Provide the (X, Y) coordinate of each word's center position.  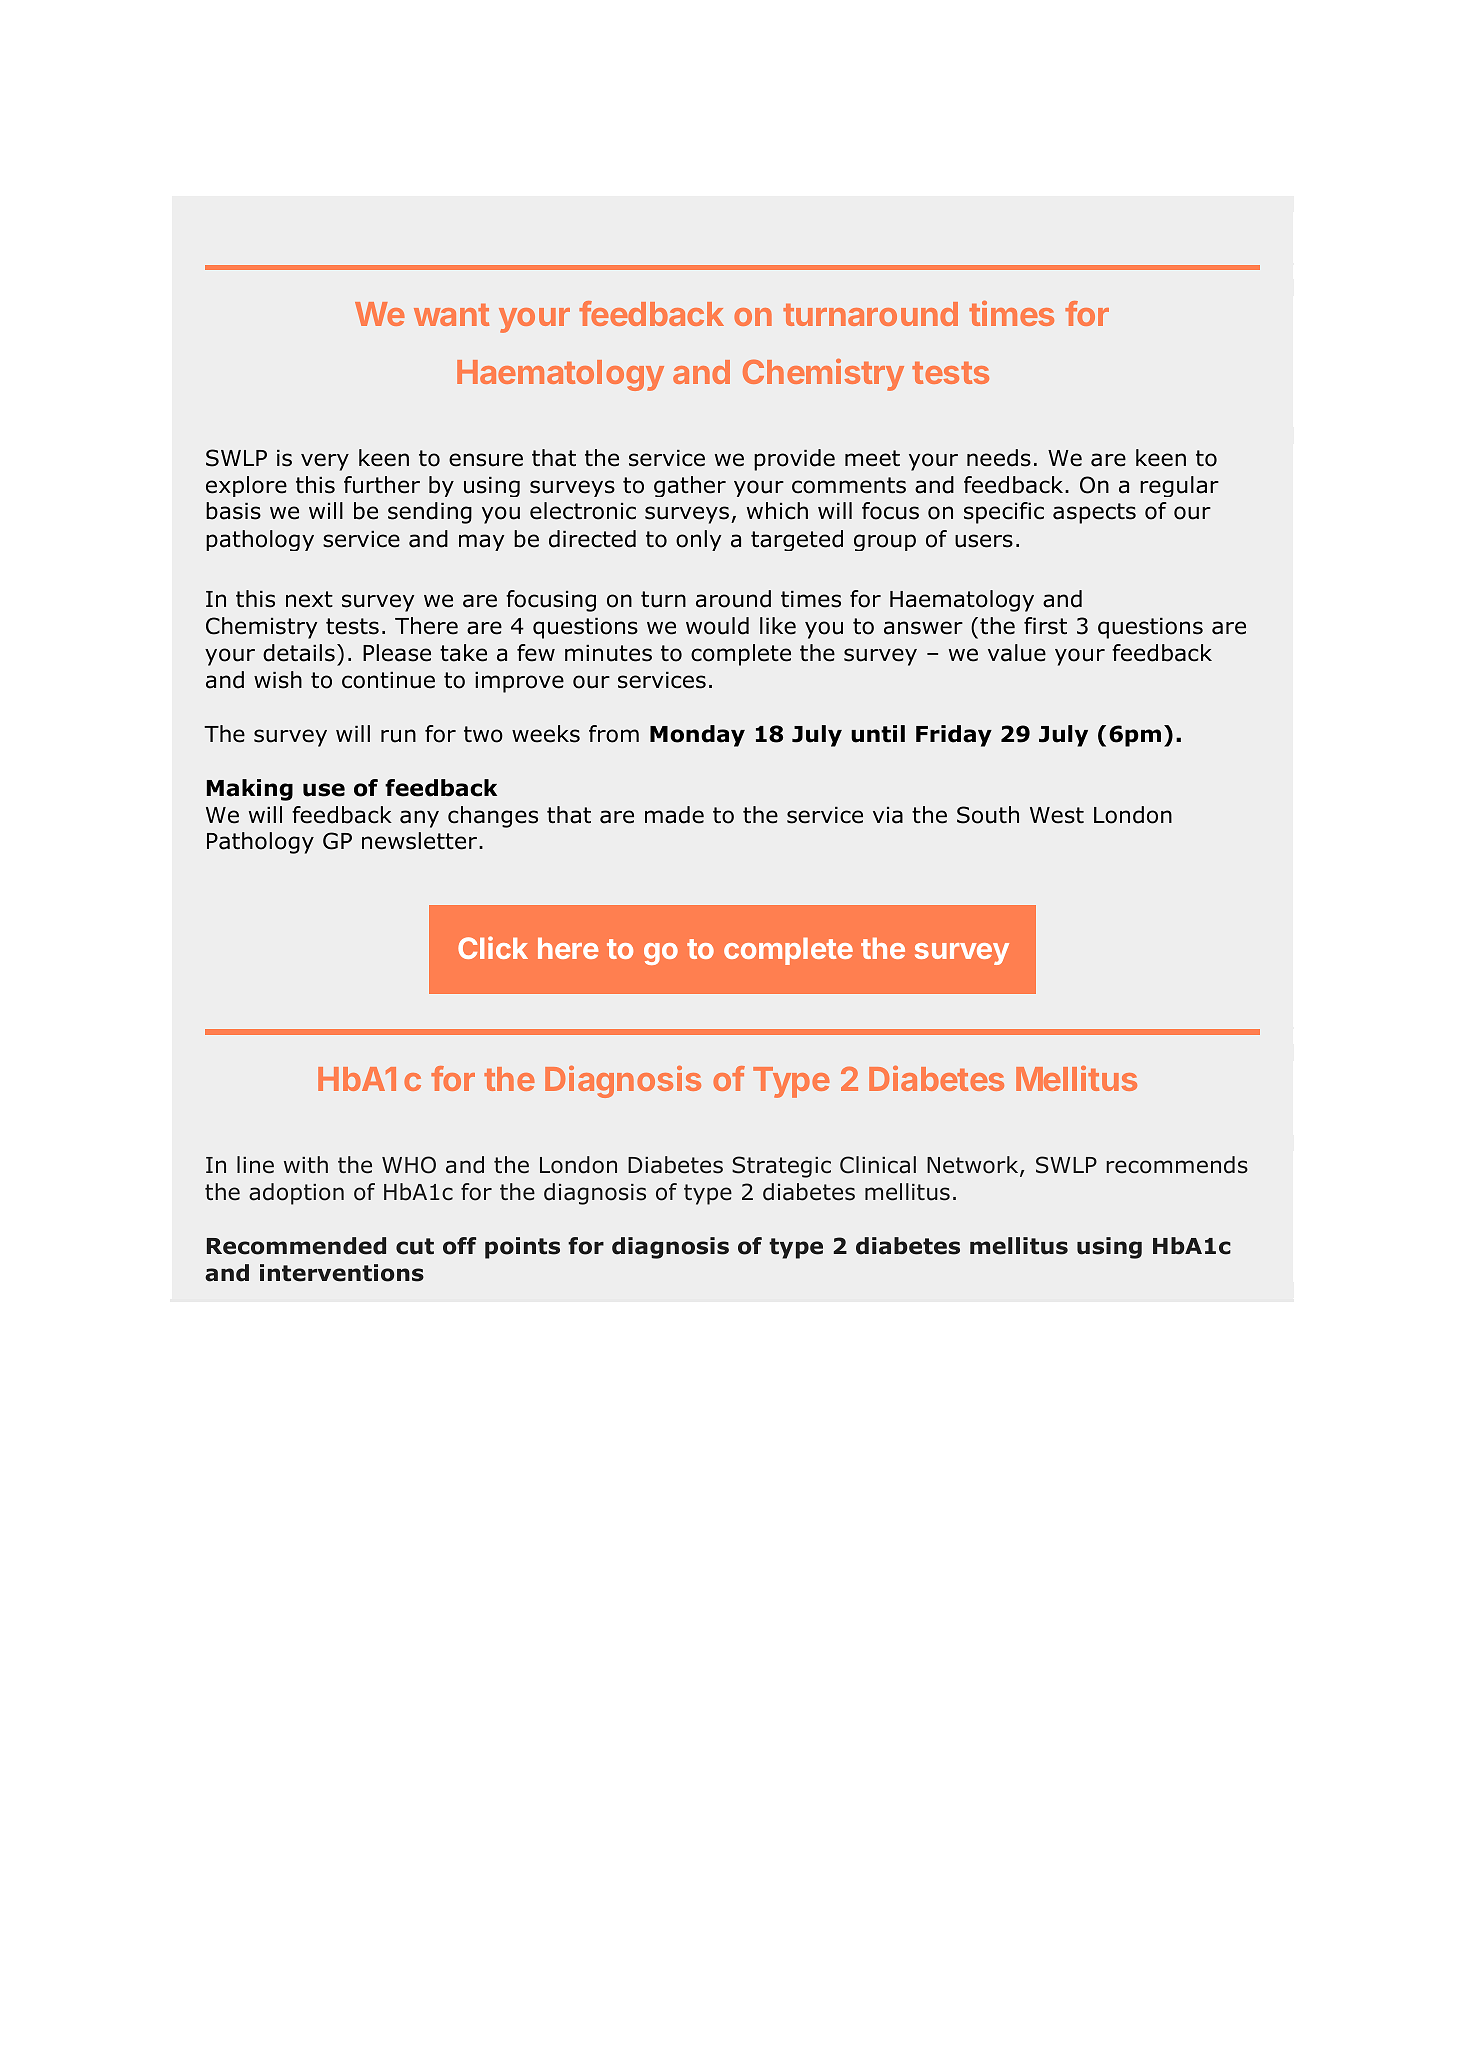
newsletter (419, 841)
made (674, 815)
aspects (1094, 513)
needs (999, 458)
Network (974, 1166)
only (698, 540)
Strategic (781, 1167)
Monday (697, 736)
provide (794, 460)
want (451, 315)
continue (388, 680)
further (382, 485)
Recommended (296, 1246)
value (1017, 653)
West (1057, 815)
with (306, 1164)
